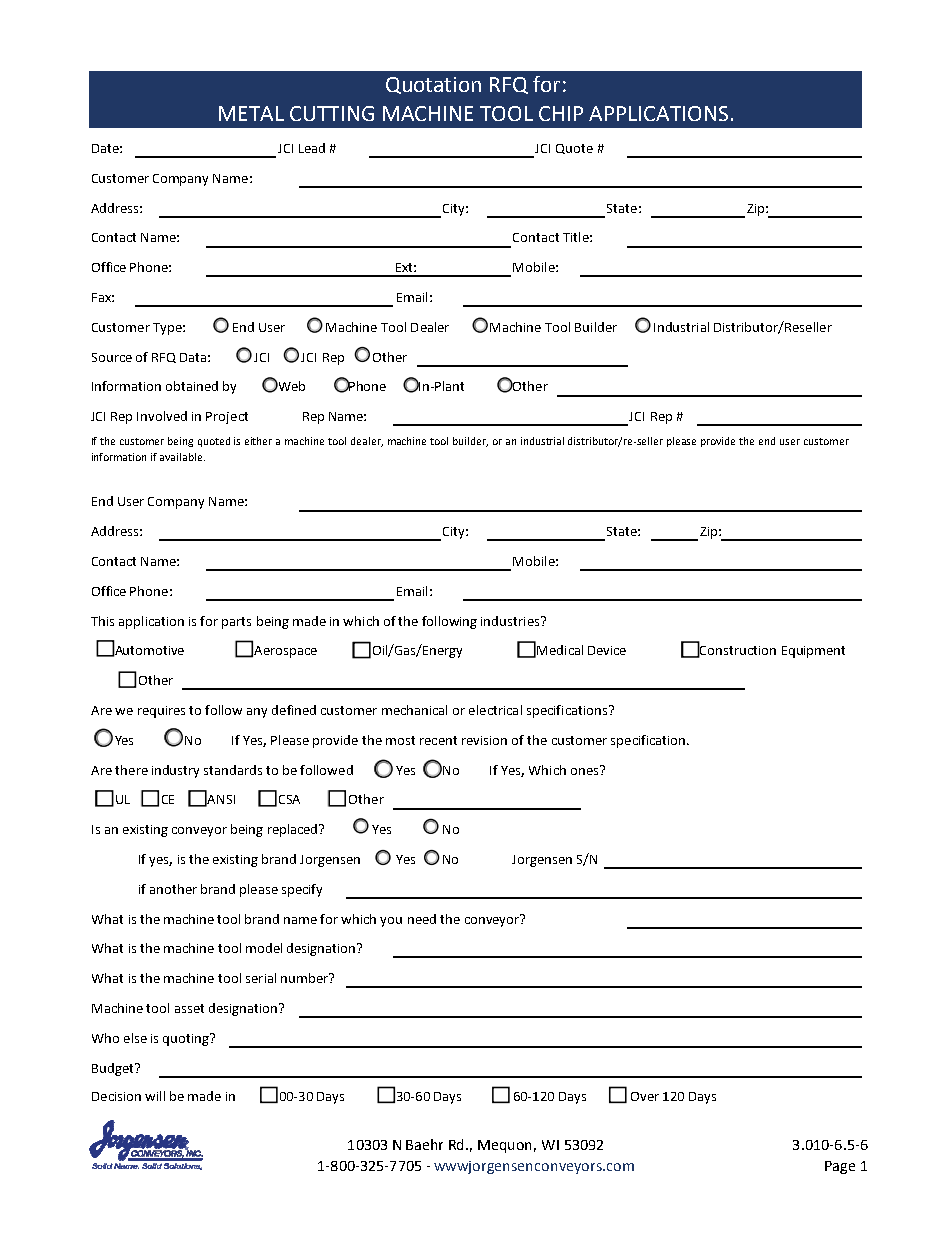  What do you see at coordinates (251, 113) in the page?
I see `METAL` at bounding box center [251, 113].
